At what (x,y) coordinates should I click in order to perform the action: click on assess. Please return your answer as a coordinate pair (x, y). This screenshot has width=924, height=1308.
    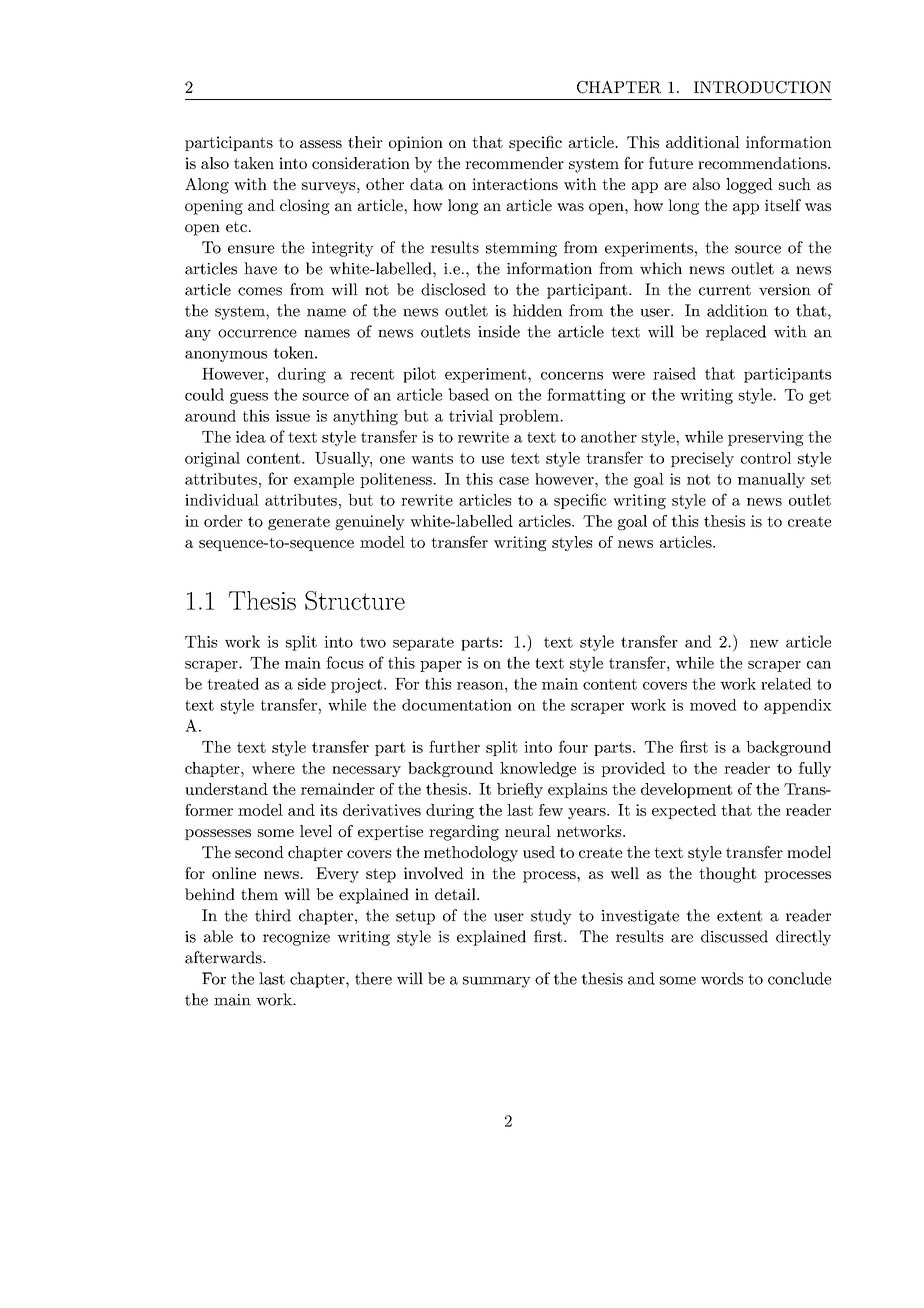
    Looking at the image, I should click on (321, 144).
